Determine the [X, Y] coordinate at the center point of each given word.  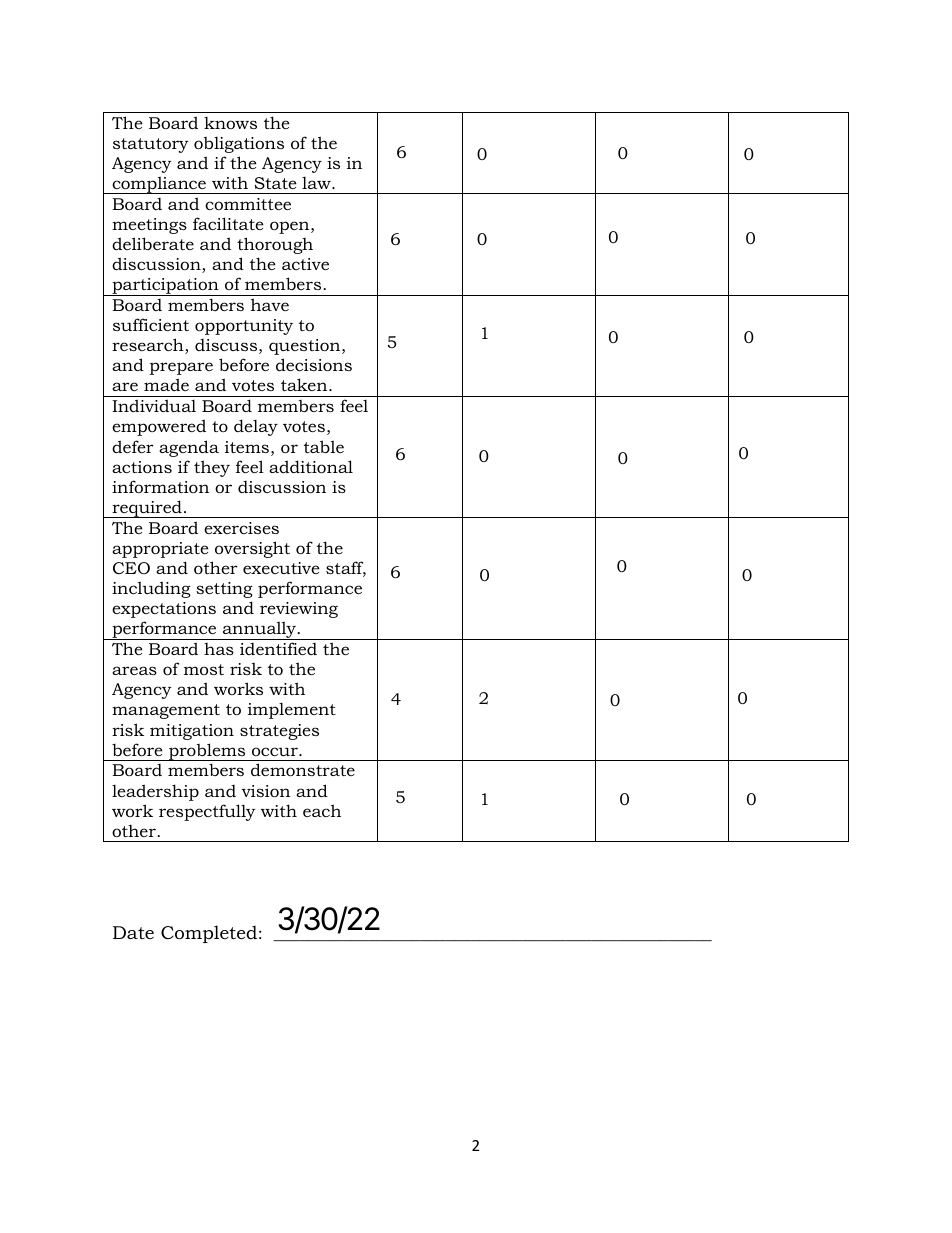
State [276, 183]
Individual [154, 405]
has [219, 649]
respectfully [207, 812]
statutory [151, 145]
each [322, 810]
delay [256, 427]
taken [305, 384]
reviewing [299, 610]
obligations [239, 145]
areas [134, 670]
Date [133, 932]
